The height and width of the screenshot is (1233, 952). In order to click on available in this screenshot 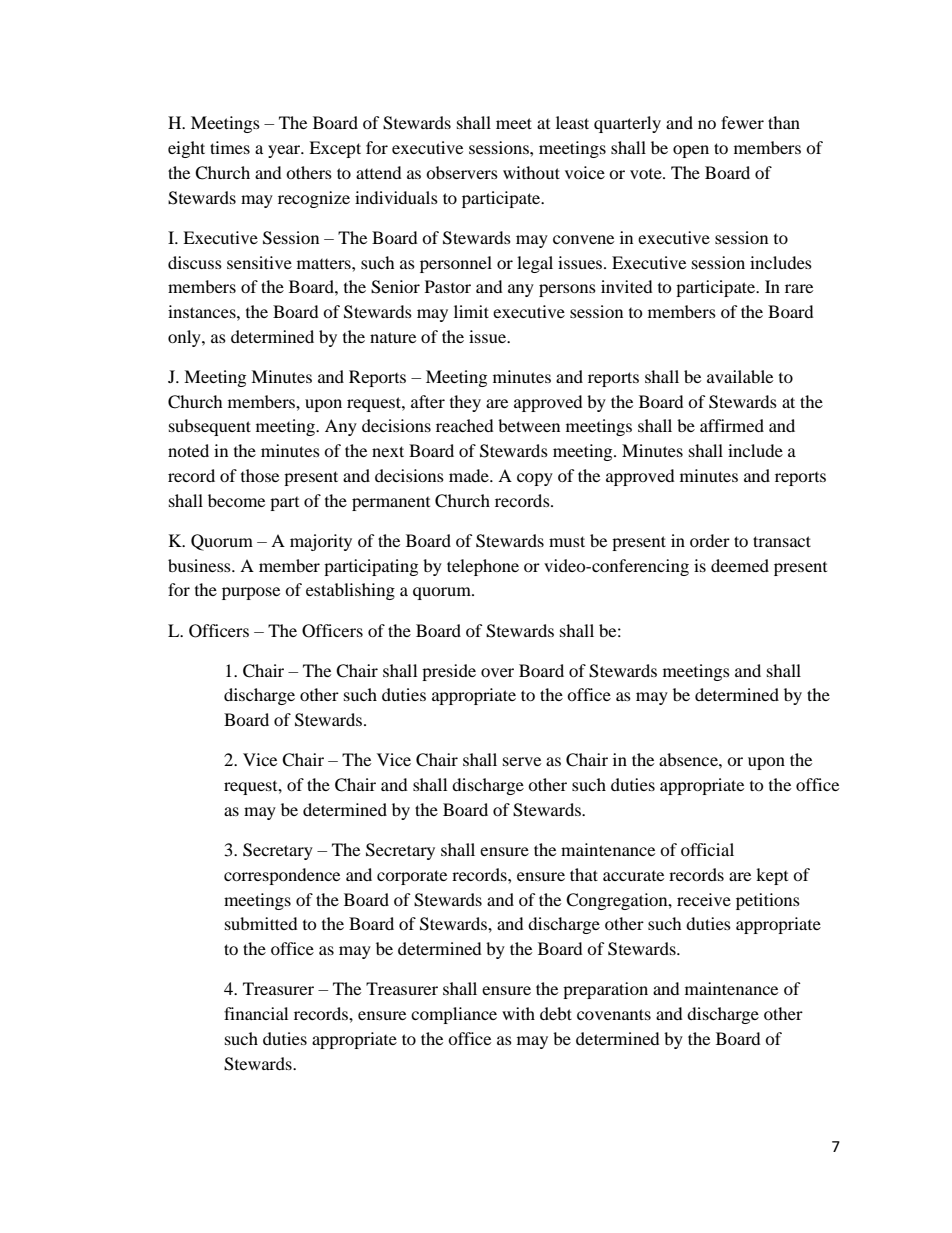, I will do `click(740, 376)`.
